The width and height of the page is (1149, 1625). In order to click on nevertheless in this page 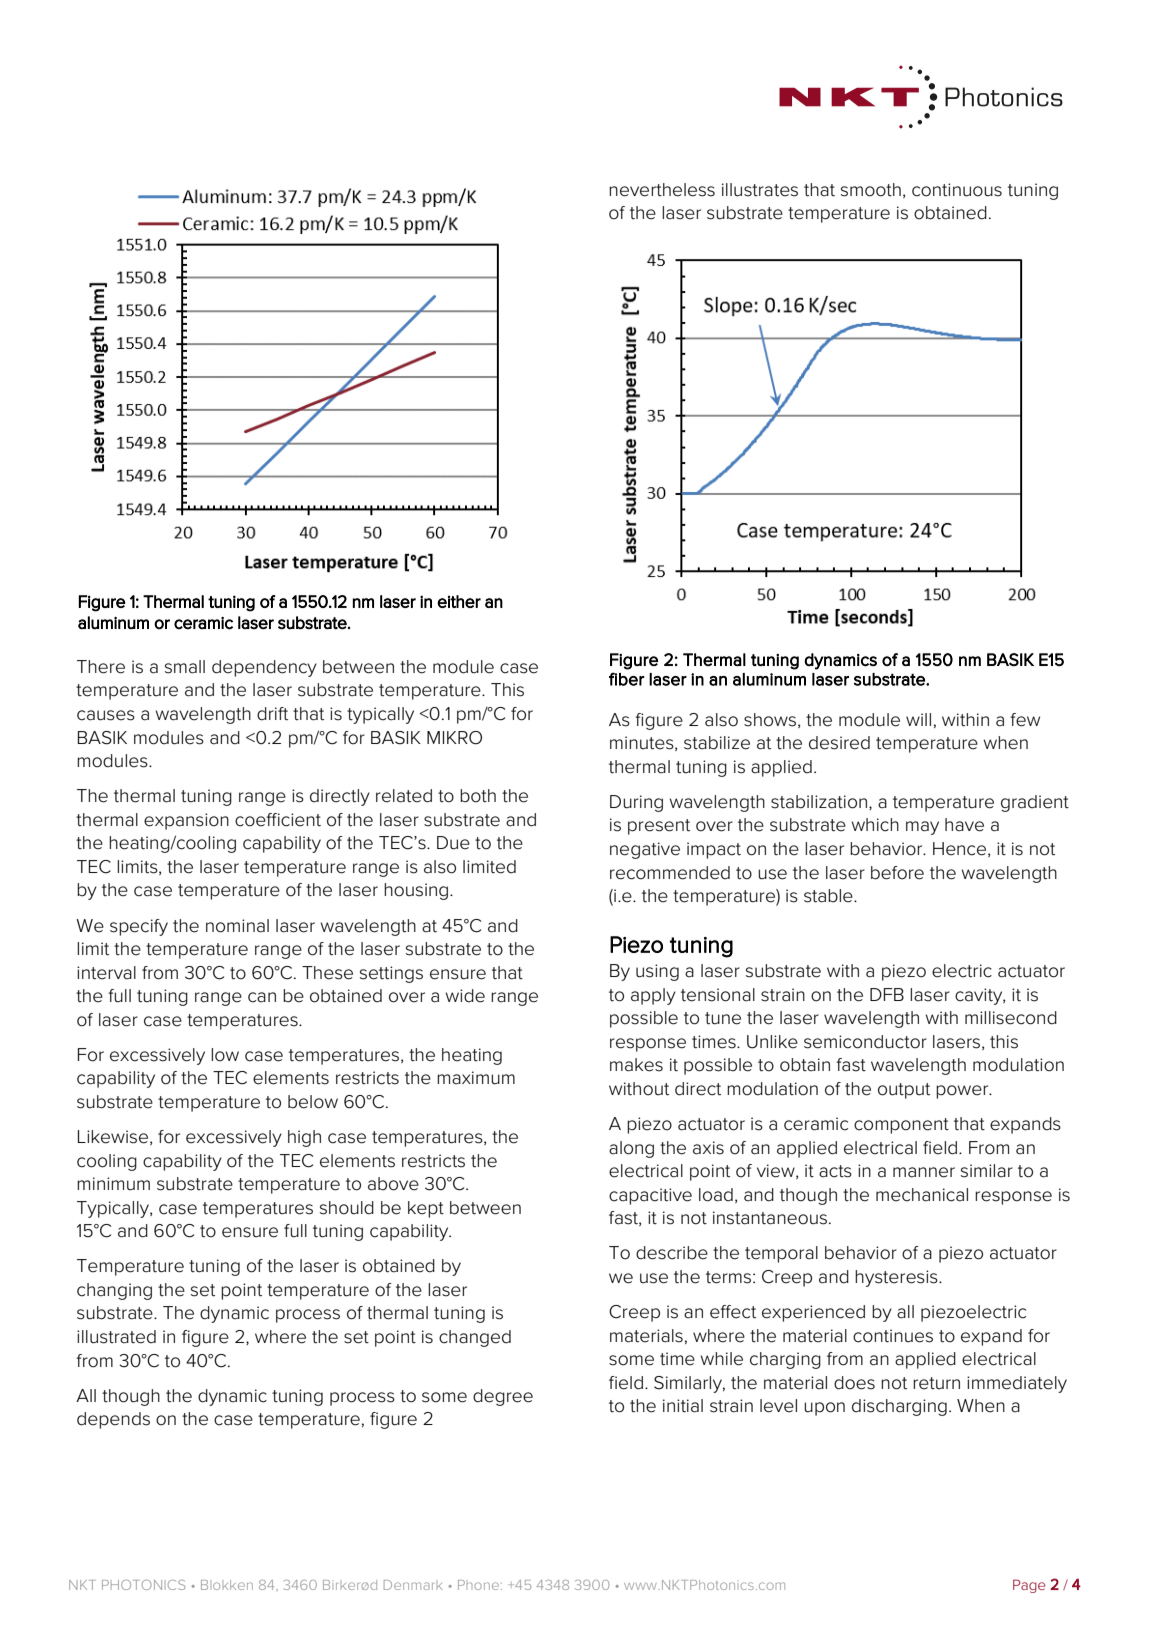, I will do `click(662, 190)`.
